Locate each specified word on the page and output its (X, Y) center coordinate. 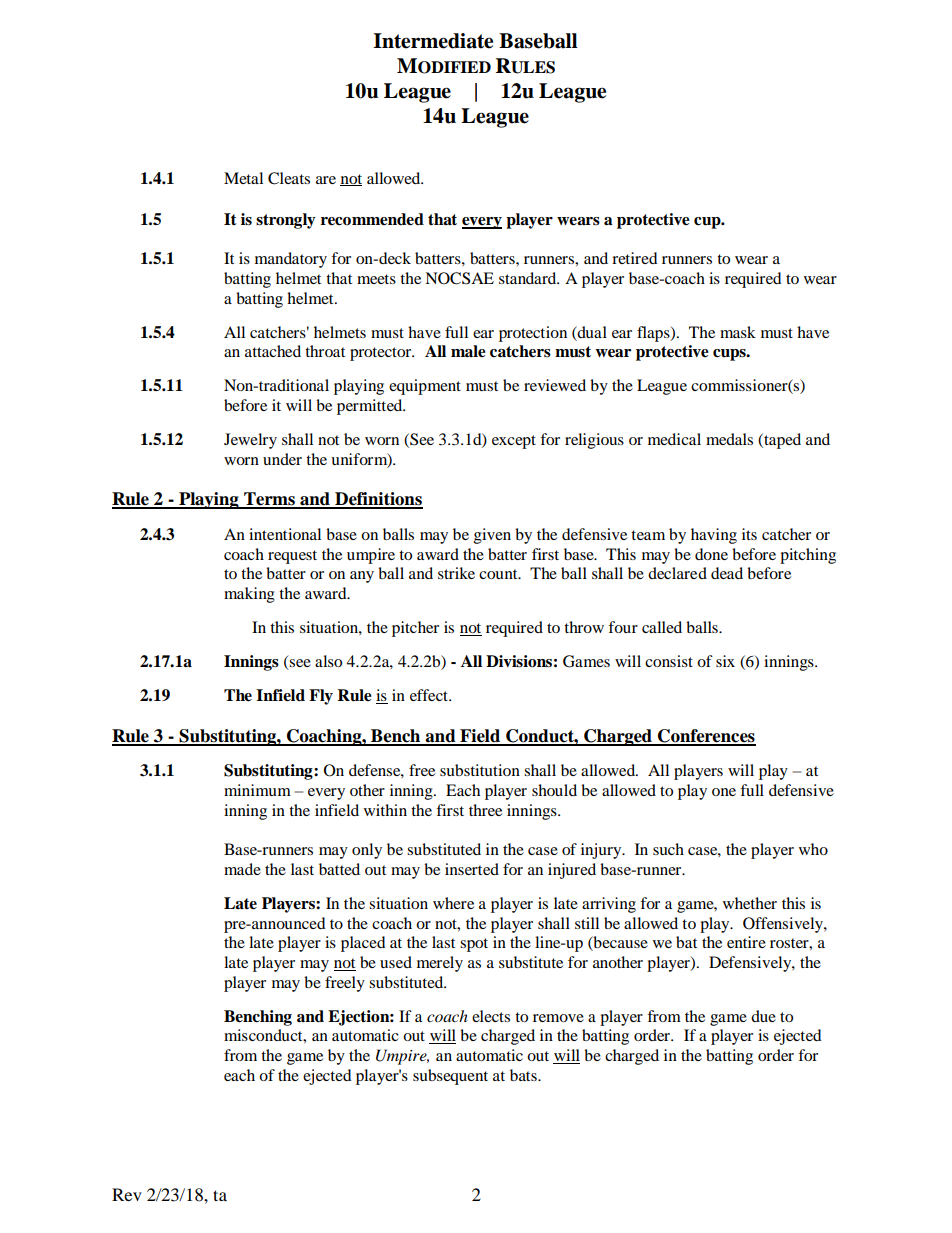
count (499, 574)
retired (635, 258)
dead (727, 573)
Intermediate (433, 41)
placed (363, 944)
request (292, 557)
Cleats (289, 178)
